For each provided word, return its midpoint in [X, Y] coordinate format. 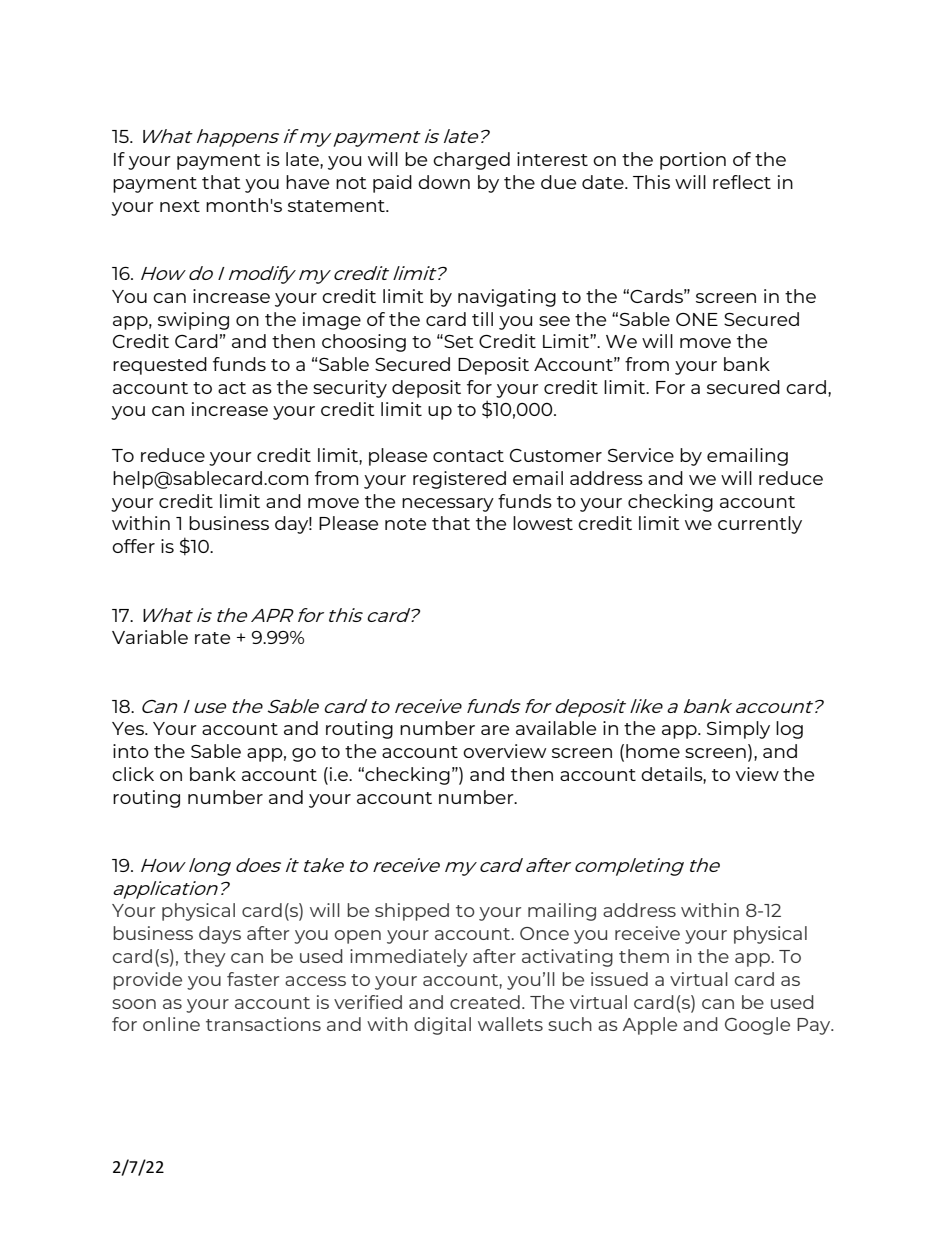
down [444, 182]
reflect [742, 182]
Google [757, 1026]
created [485, 1002]
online [171, 1024]
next [180, 206]
